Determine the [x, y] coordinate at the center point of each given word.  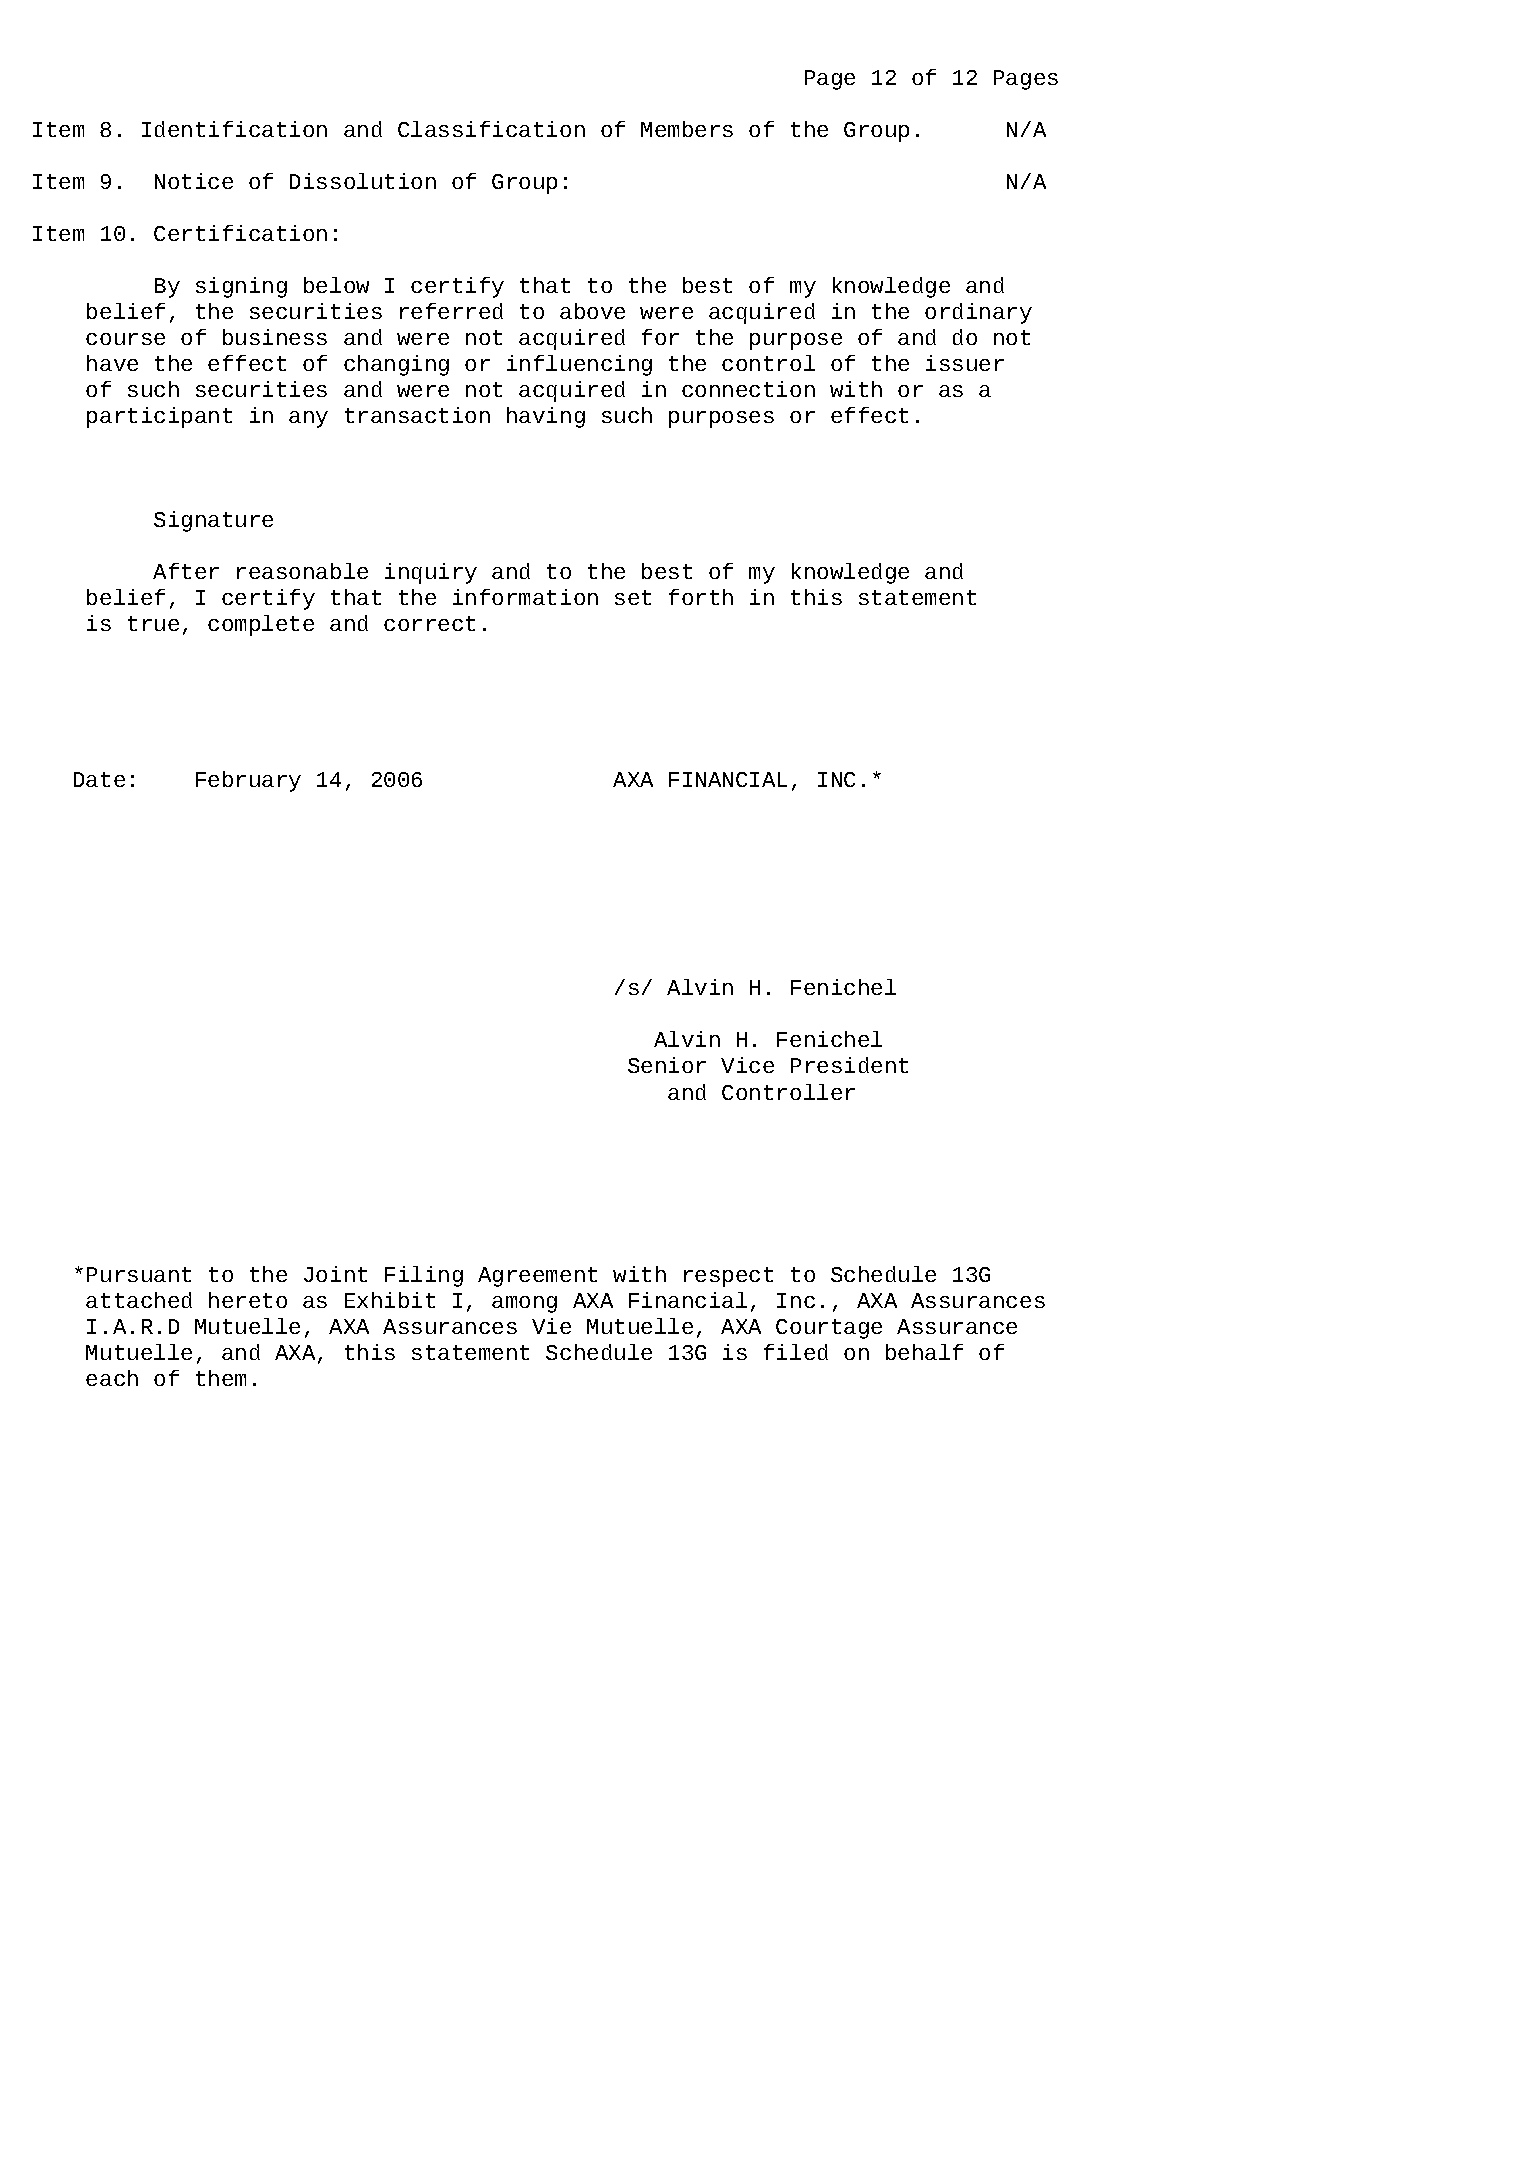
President [849, 1065]
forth [701, 597]
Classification [491, 129]
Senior [667, 1065]
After [186, 571]
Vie [551, 1326]
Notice [194, 181]
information [525, 597]
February [248, 781]
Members [687, 129]
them [221, 1378]
